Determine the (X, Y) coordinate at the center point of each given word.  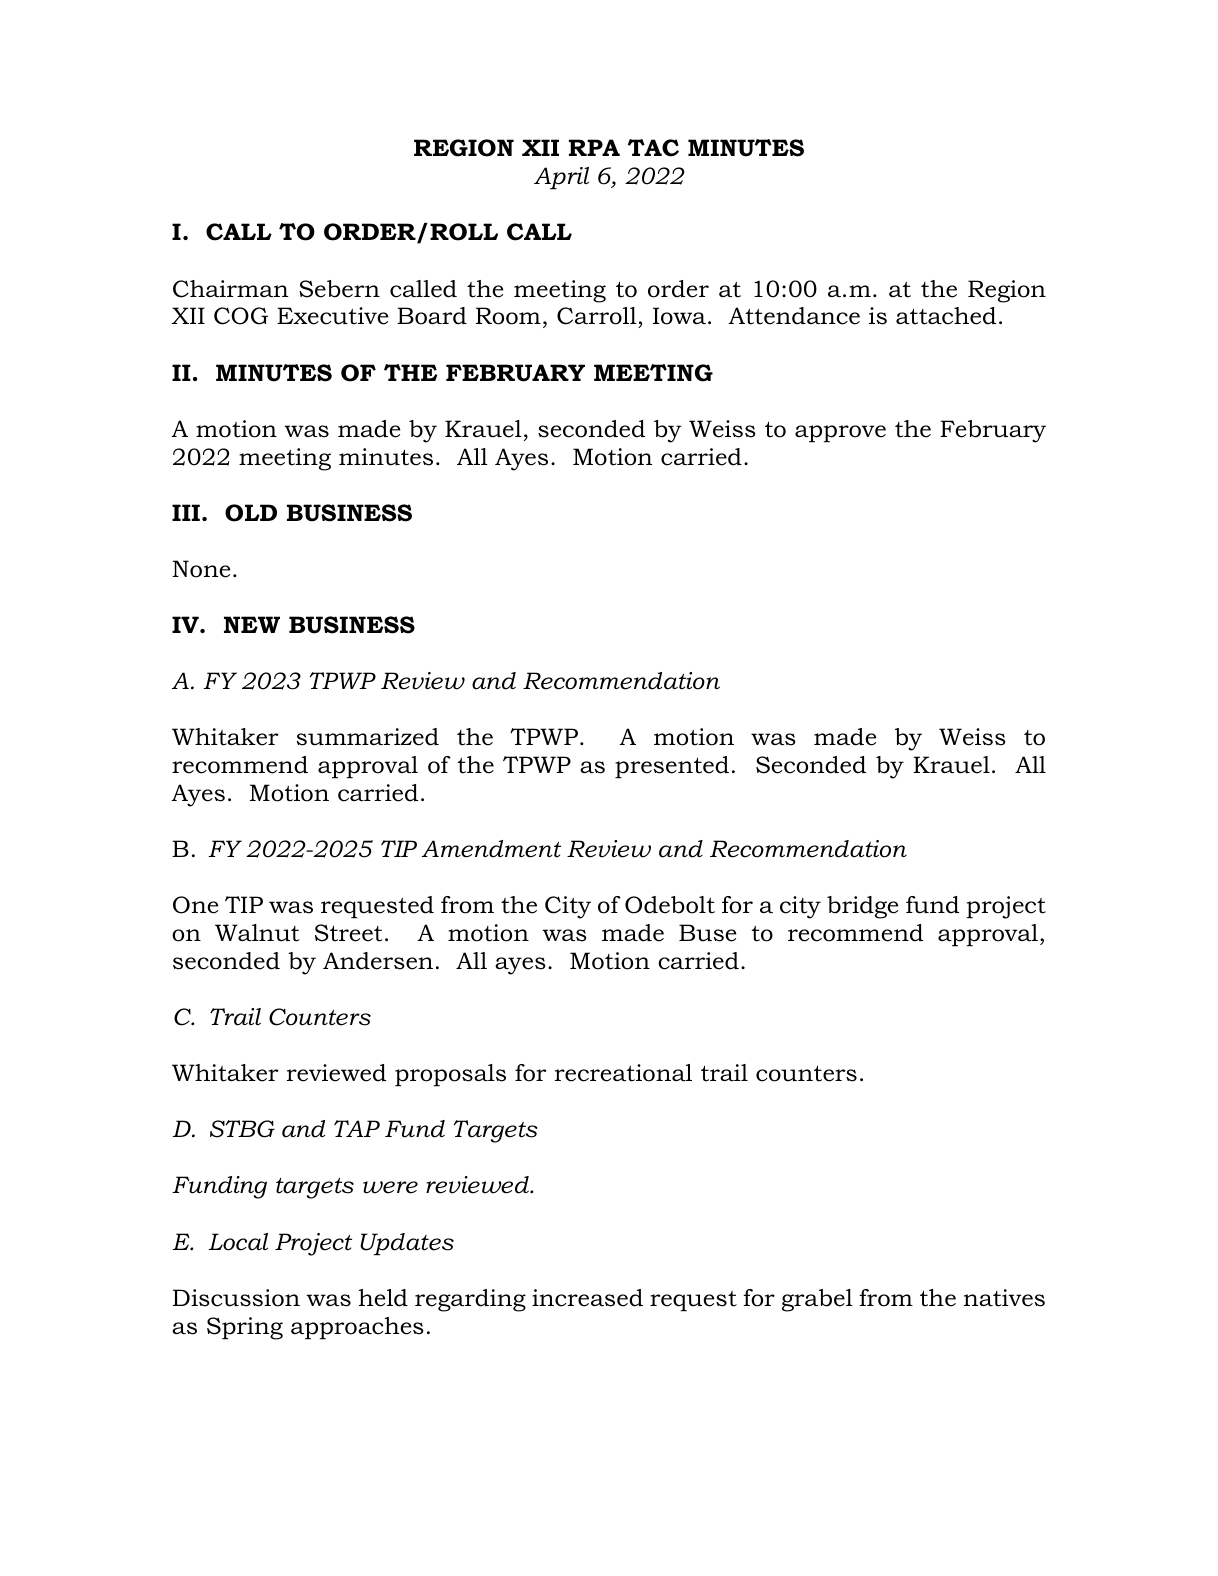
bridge (862, 907)
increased (587, 1298)
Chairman (230, 289)
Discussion (236, 1298)
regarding (470, 1300)
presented (672, 767)
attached (946, 316)
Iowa (681, 316)
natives (1004, 1298)
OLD (251, 513)
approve (840, 434)
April (561, 178)
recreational (623, 1073)
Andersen (378, 961)
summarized (368, 737)
